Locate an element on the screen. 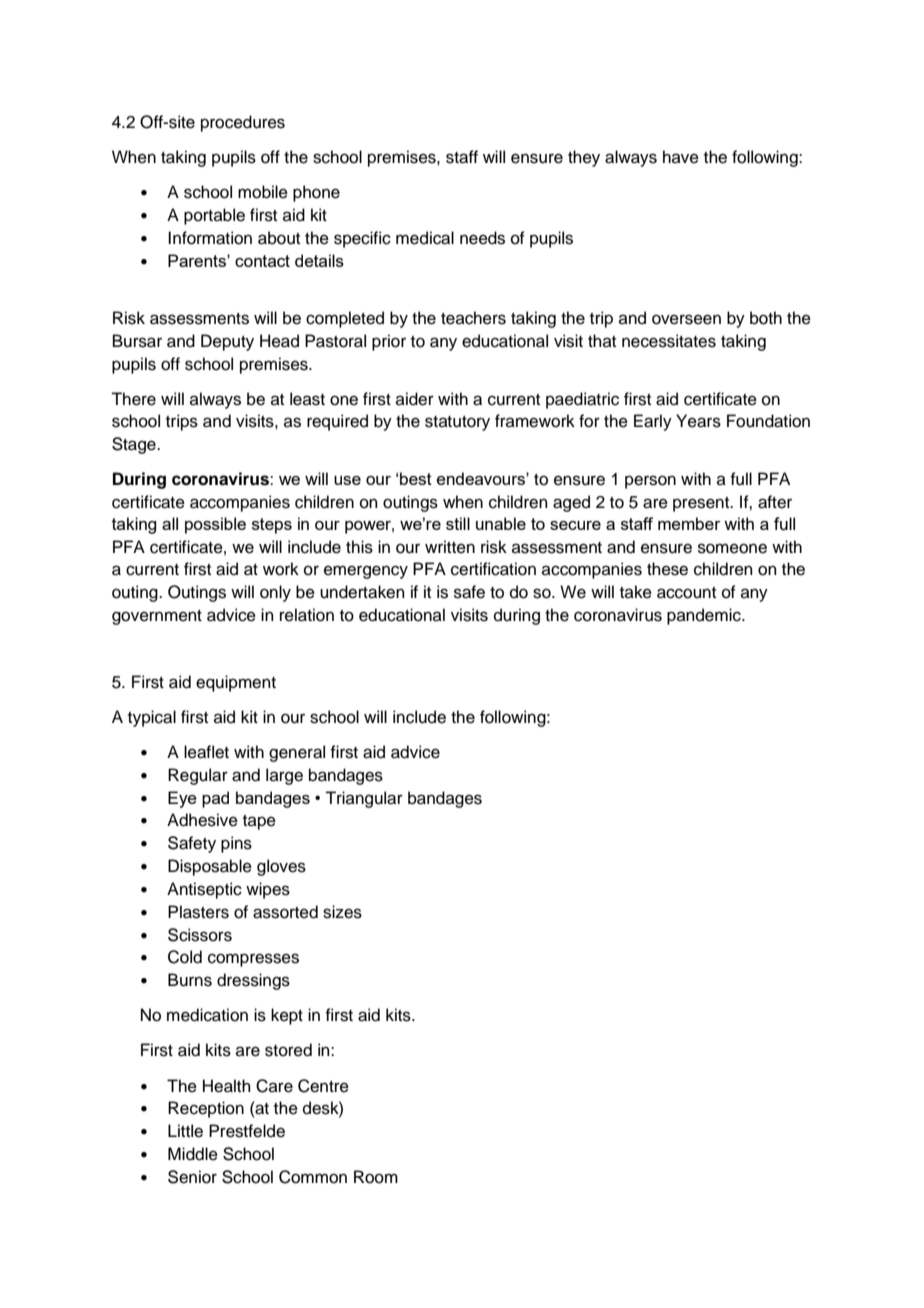  present is located at coordinates (702, 504).
